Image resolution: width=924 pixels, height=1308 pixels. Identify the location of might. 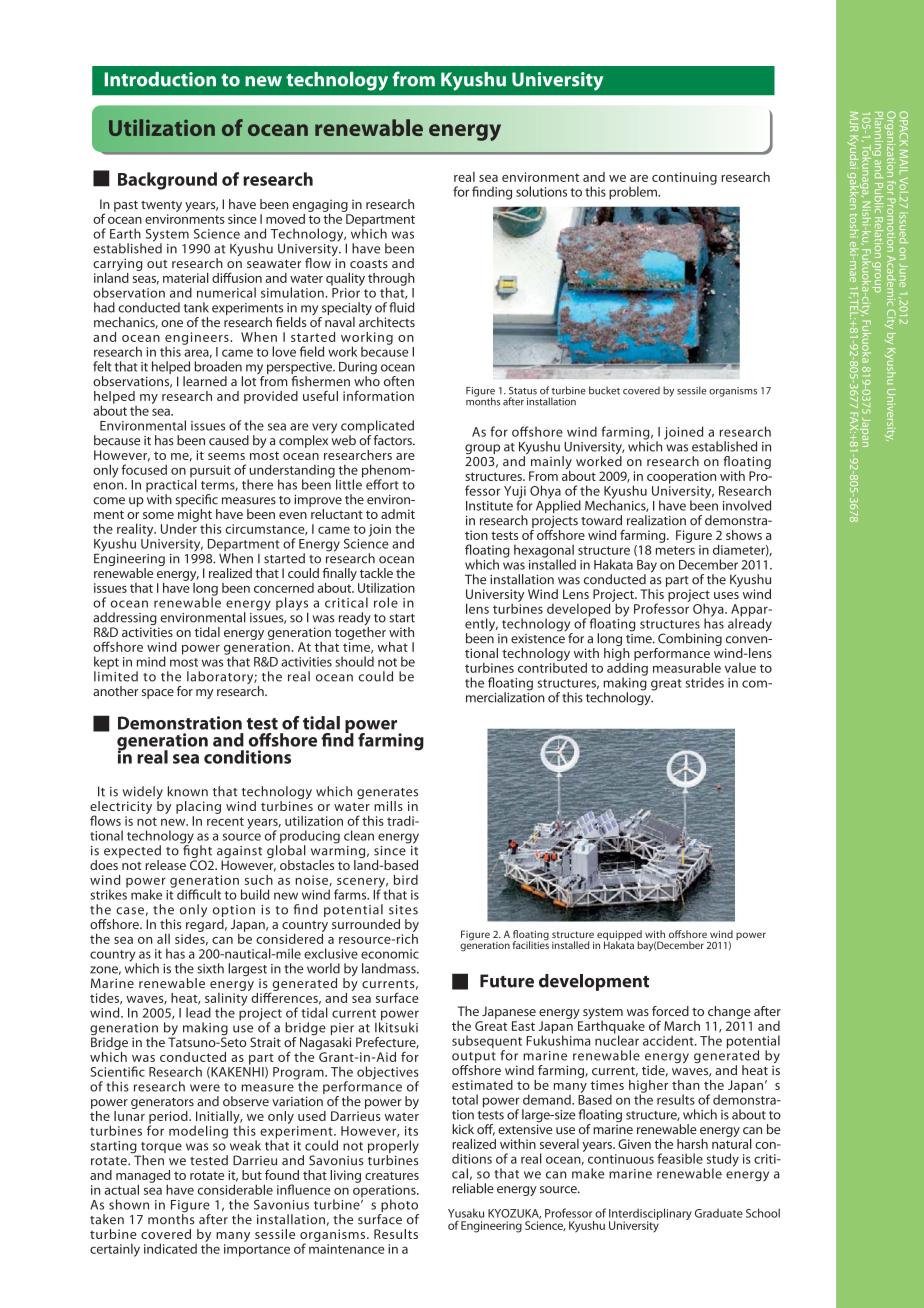
(195, 516).
